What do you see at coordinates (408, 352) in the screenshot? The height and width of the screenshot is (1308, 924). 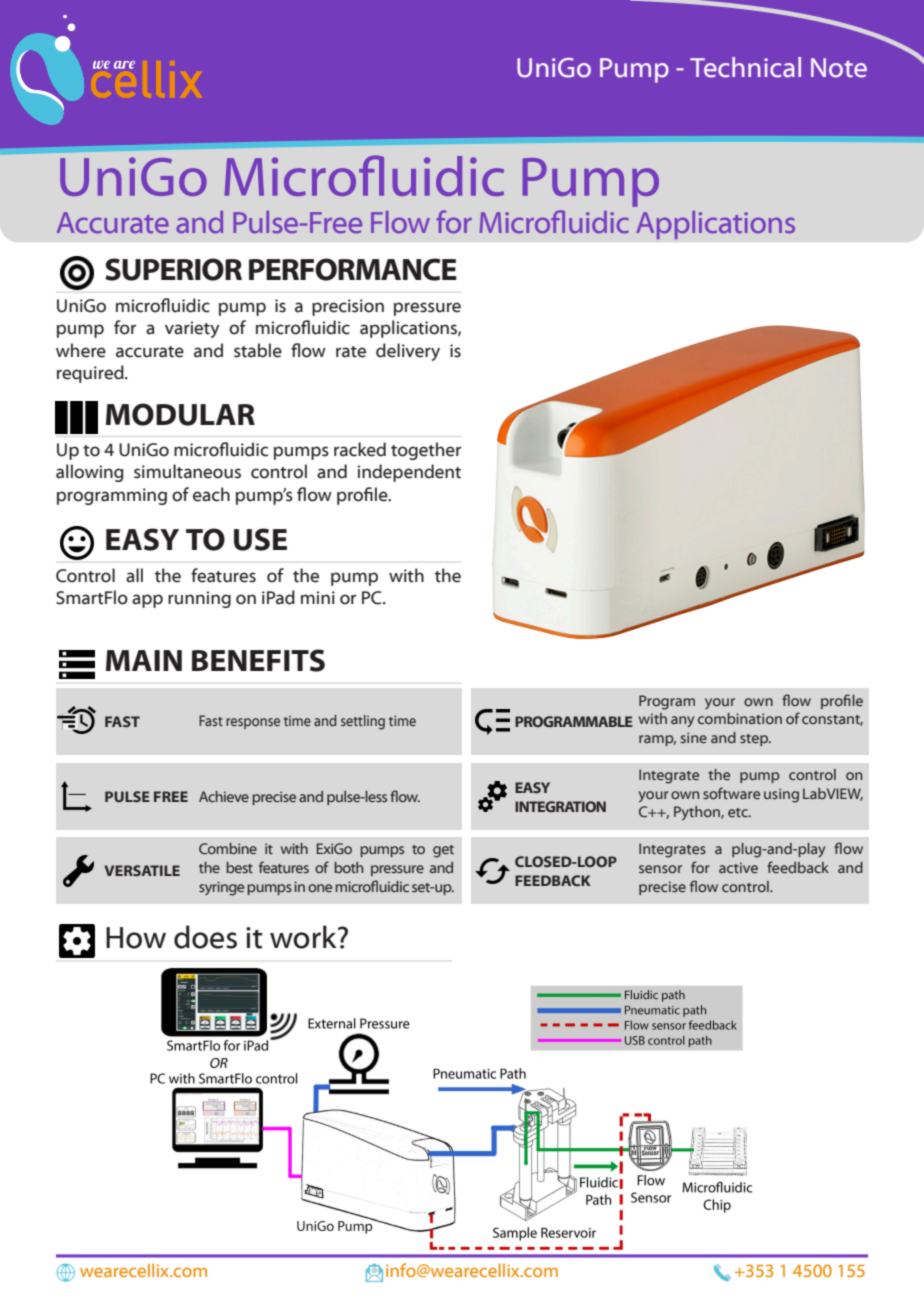 I see `delivery` at bounding box center [408, 352].
